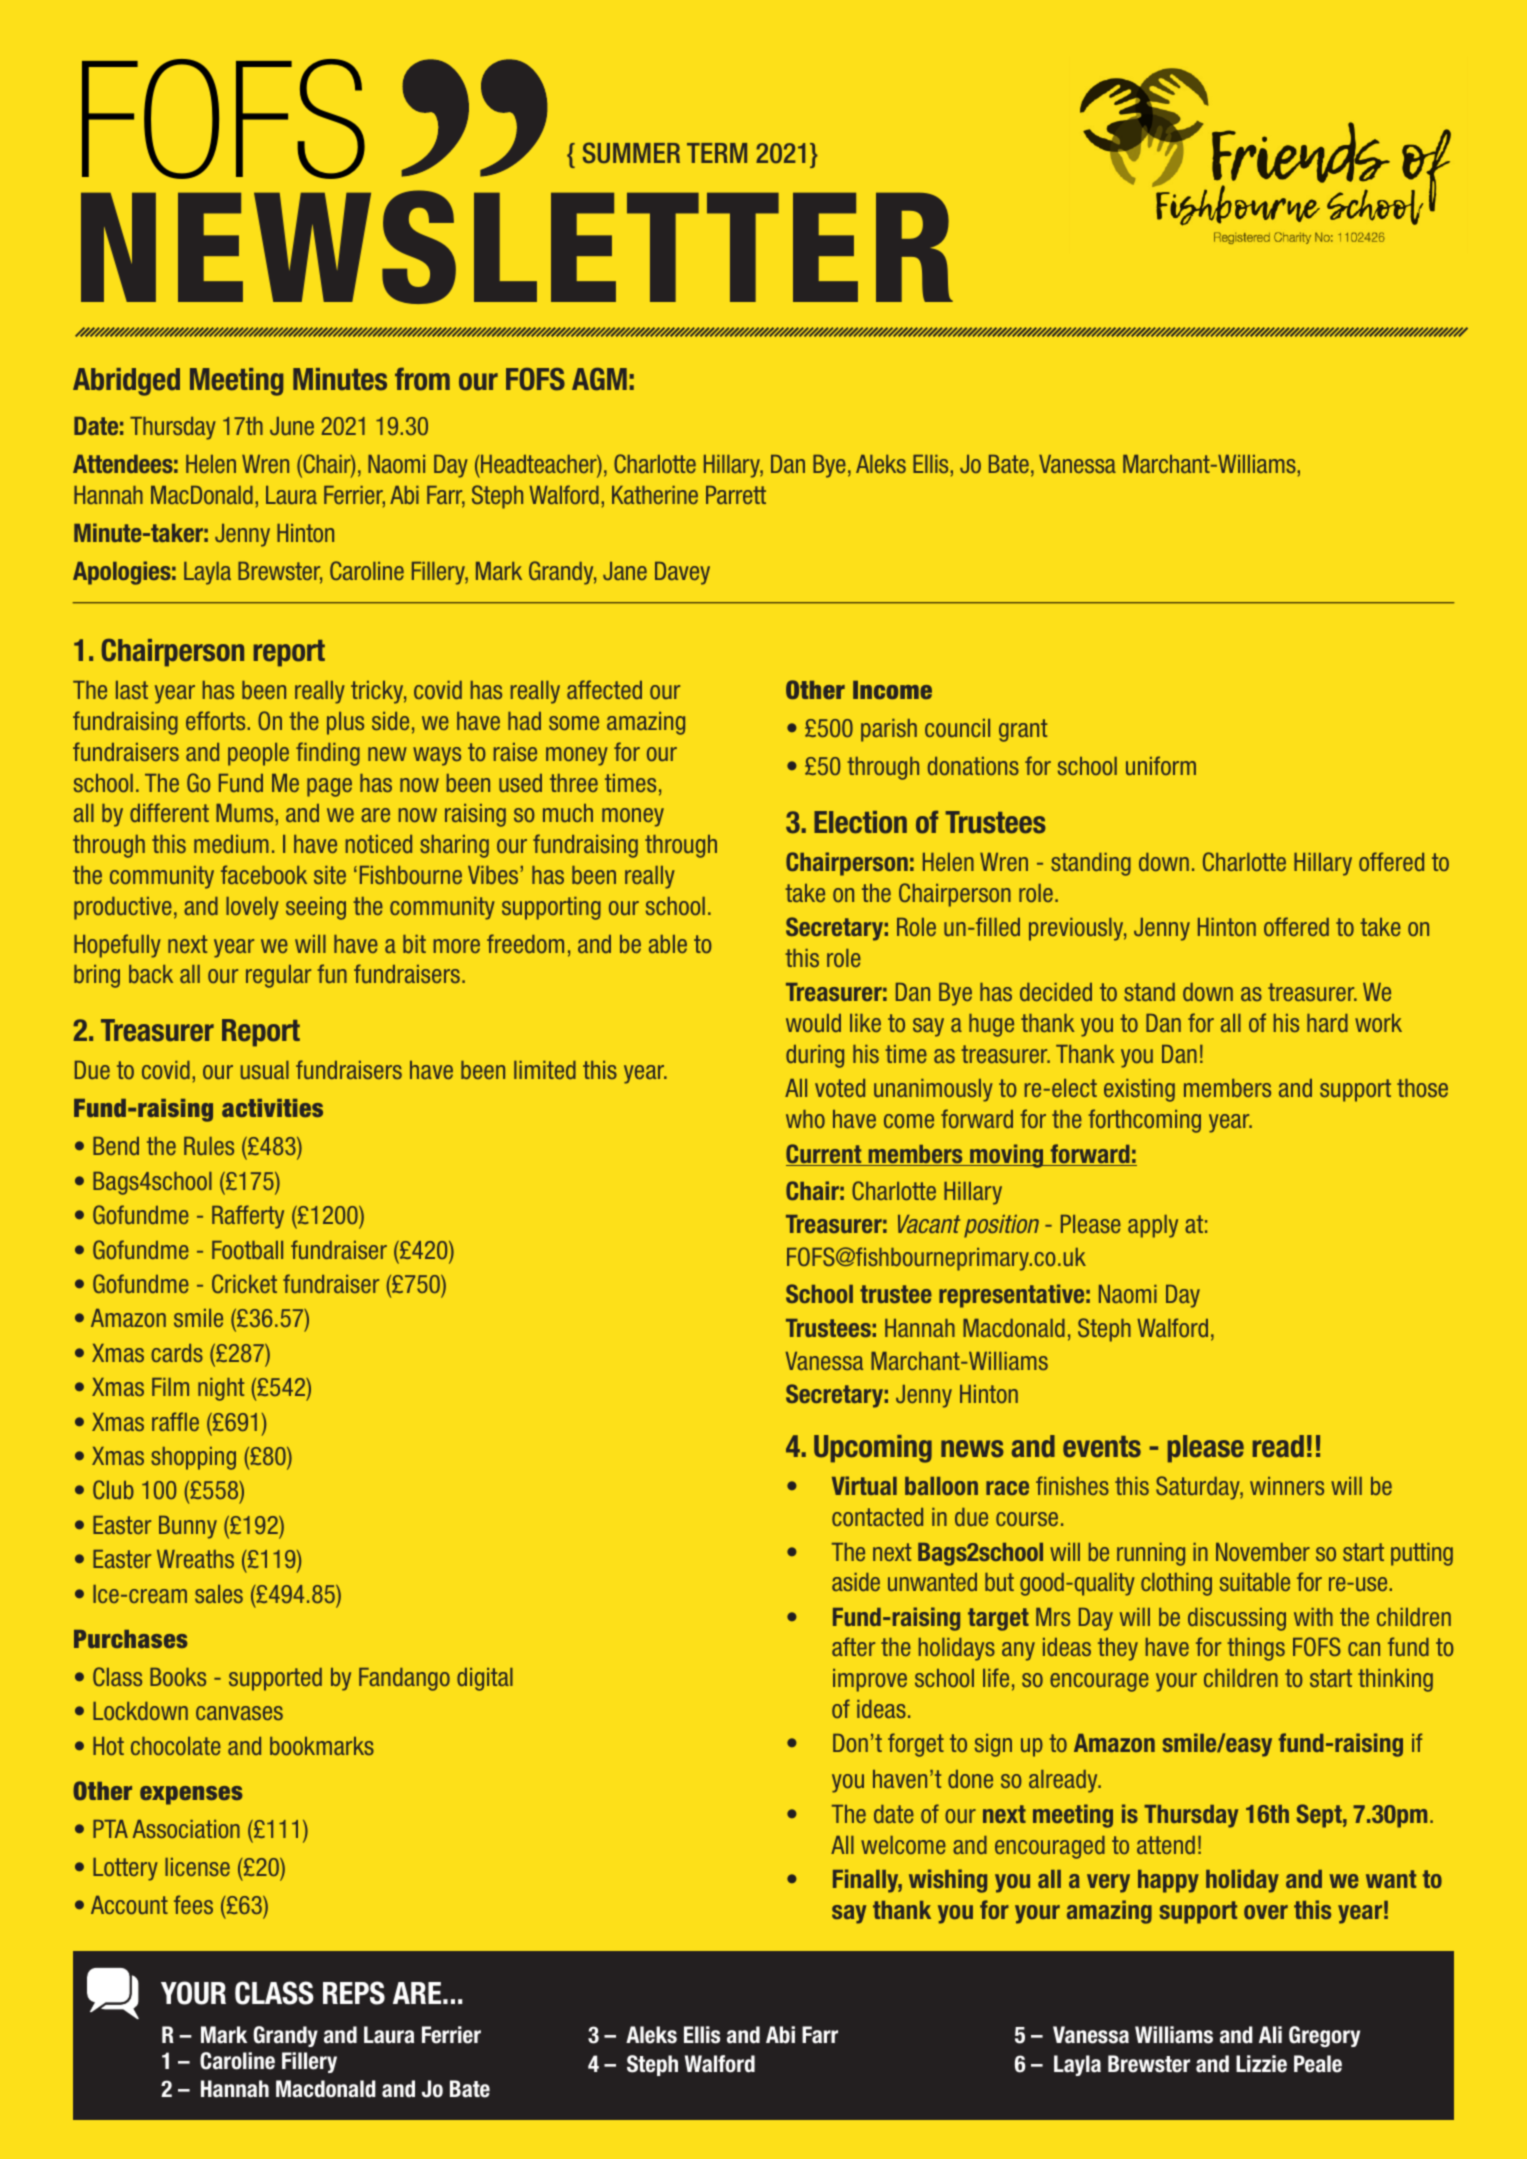 The height and width of the document is (2159, 1527). I want to click on SUMMER, so click(631, 153).
